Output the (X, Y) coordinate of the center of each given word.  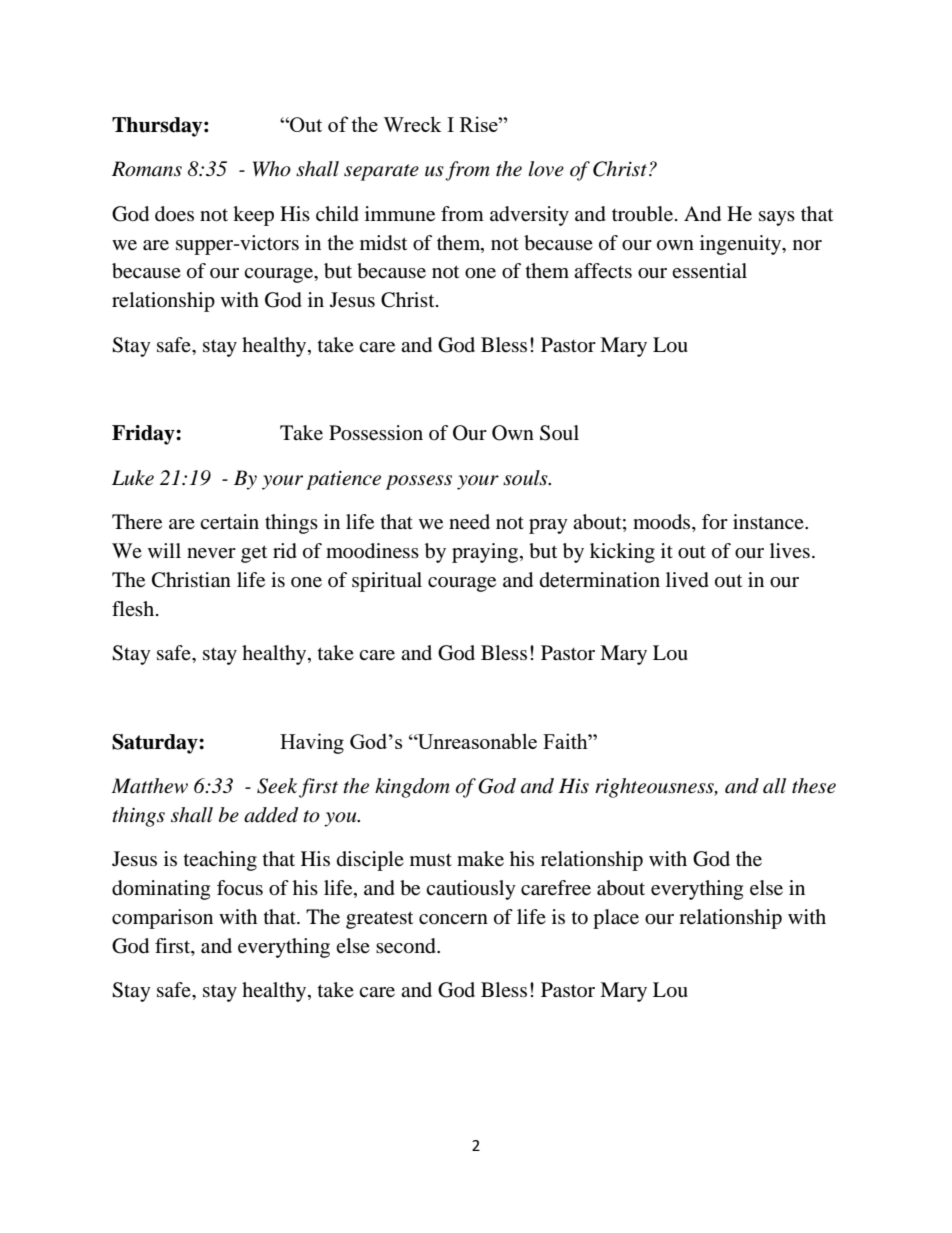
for (715, 522)
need (469, 522)
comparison (162, 919)
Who (272, 169)
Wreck (412, 124)
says (777, 218)
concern (453, 919)
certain (229, 522)
